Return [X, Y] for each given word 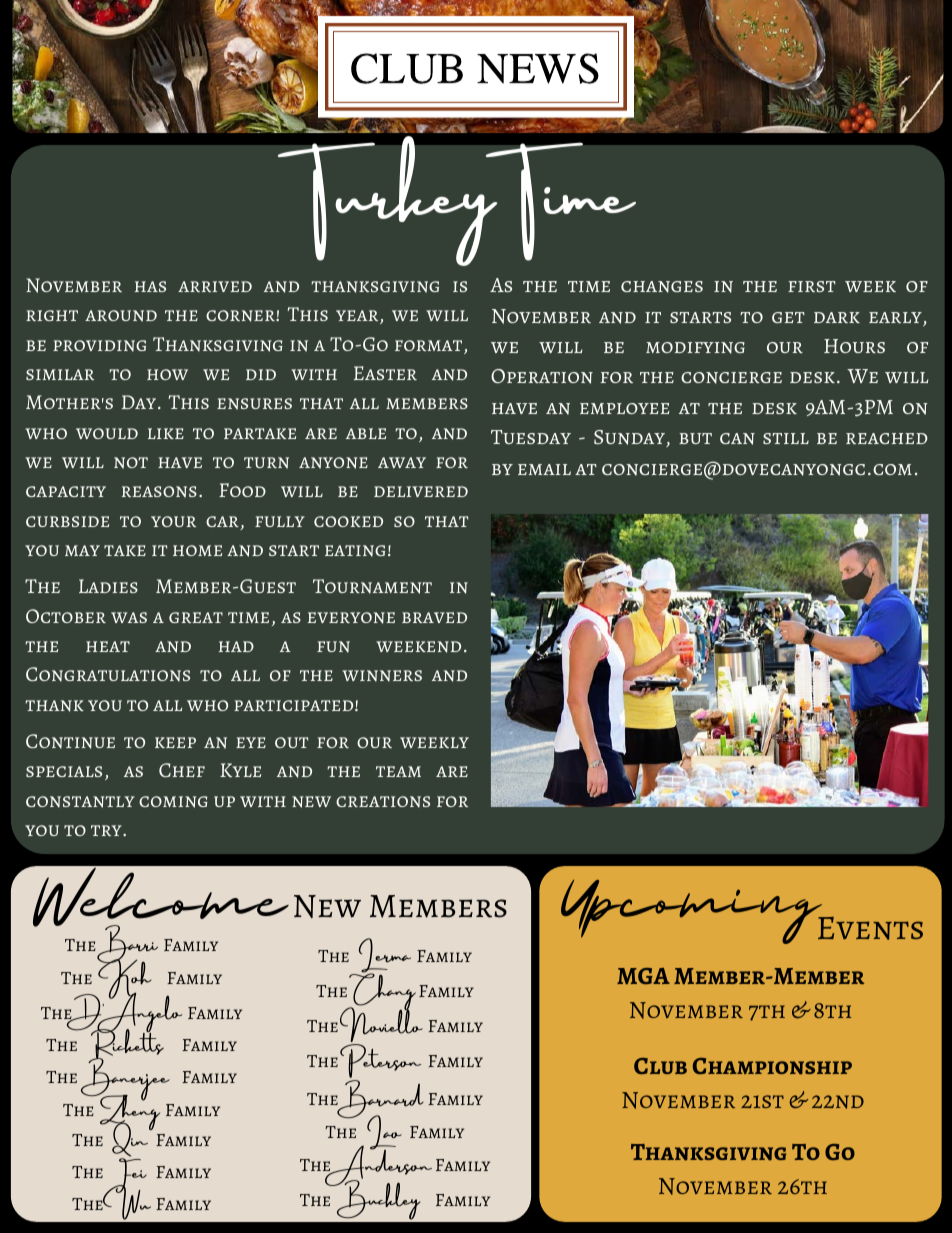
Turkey [387, 199]
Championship [772, 1066]
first [812, 286]
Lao [384, 1133]
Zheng [128, 1112]
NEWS [538, 68]
